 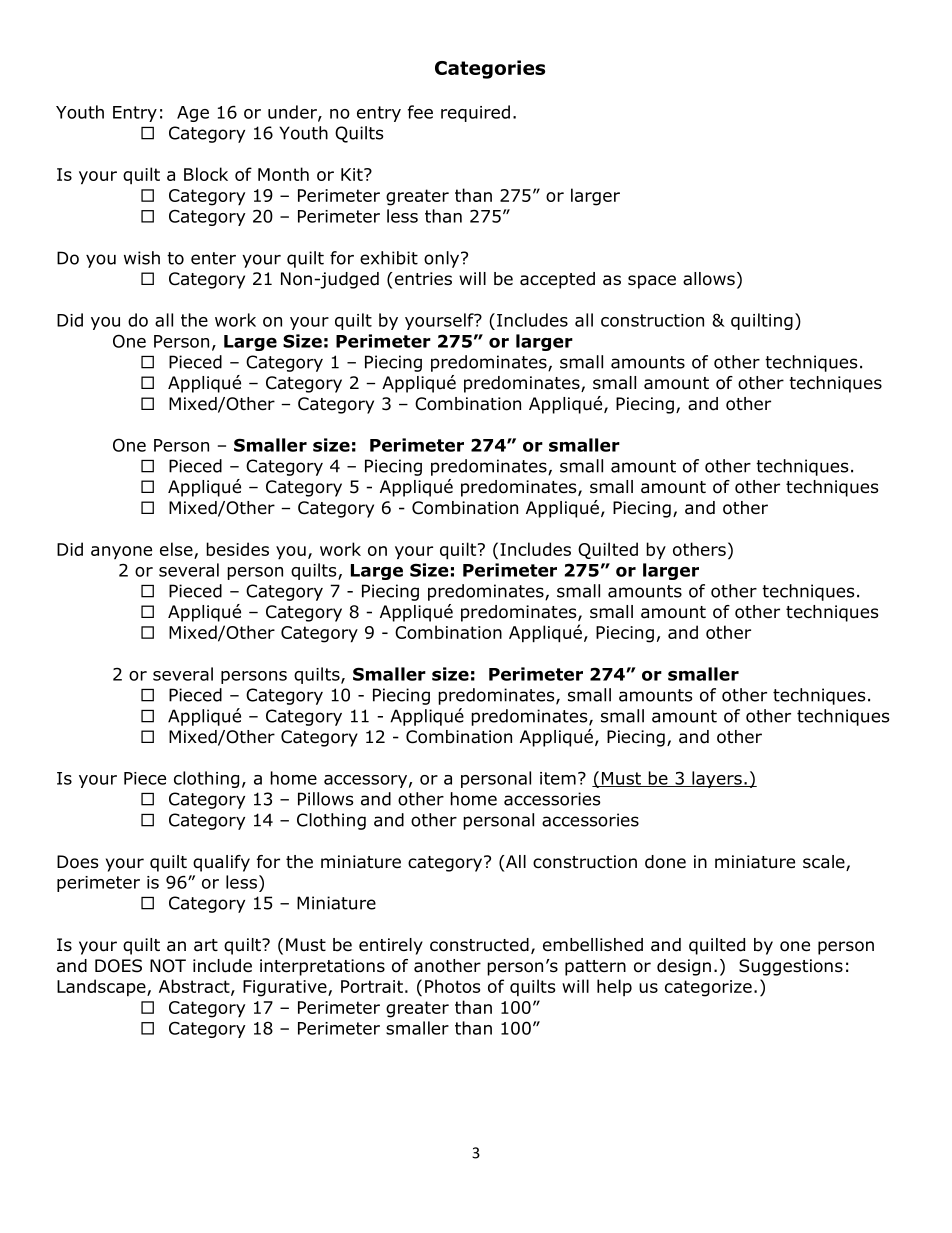 What do you see at coordinates (193, 114) in the image?
I see `Age` at bounding box center [193, 114].
